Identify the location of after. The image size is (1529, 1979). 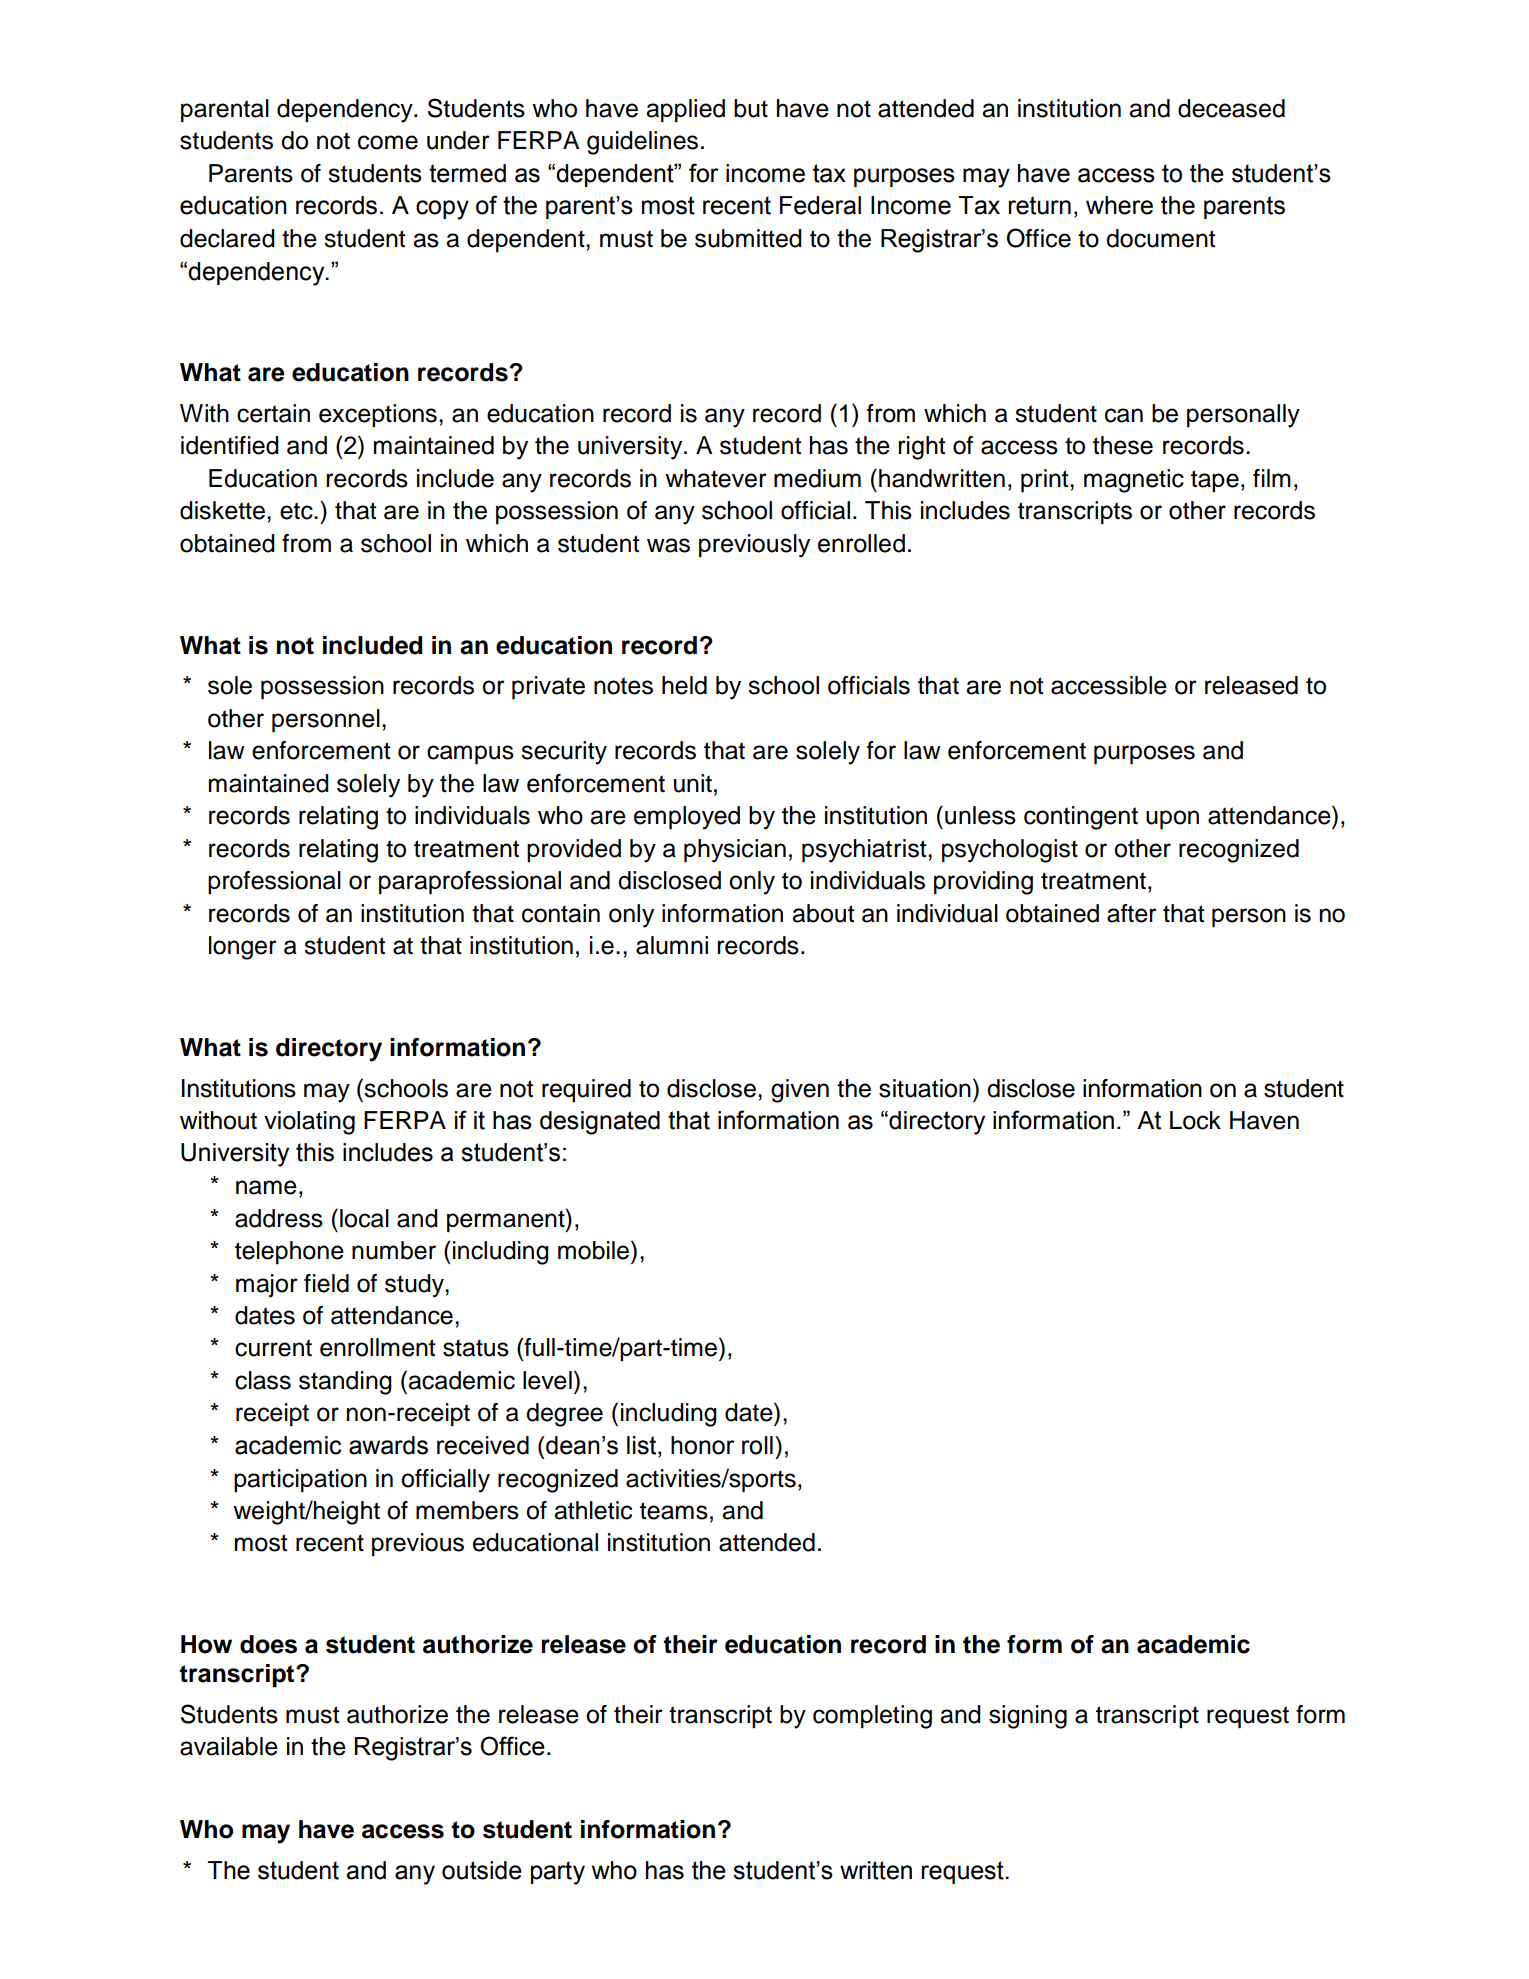
(1132, 913).
